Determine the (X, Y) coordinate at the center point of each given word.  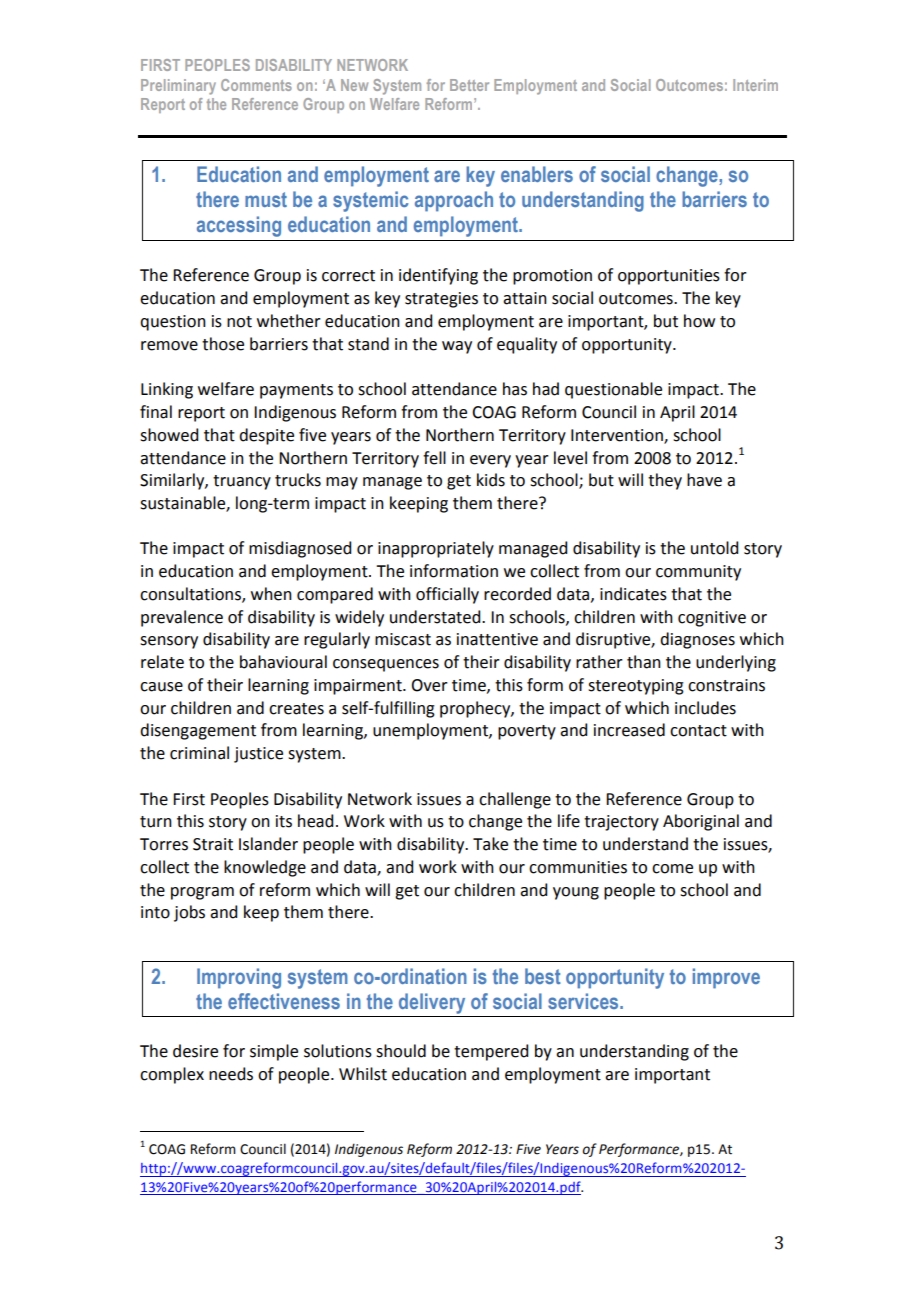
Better (469, 85)
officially (447, 595)
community (698, 573)
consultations (191, 595)
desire (195, 1051)
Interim (755, 85)
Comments (256, 85)
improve (726, 978)
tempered (491, 1052)
